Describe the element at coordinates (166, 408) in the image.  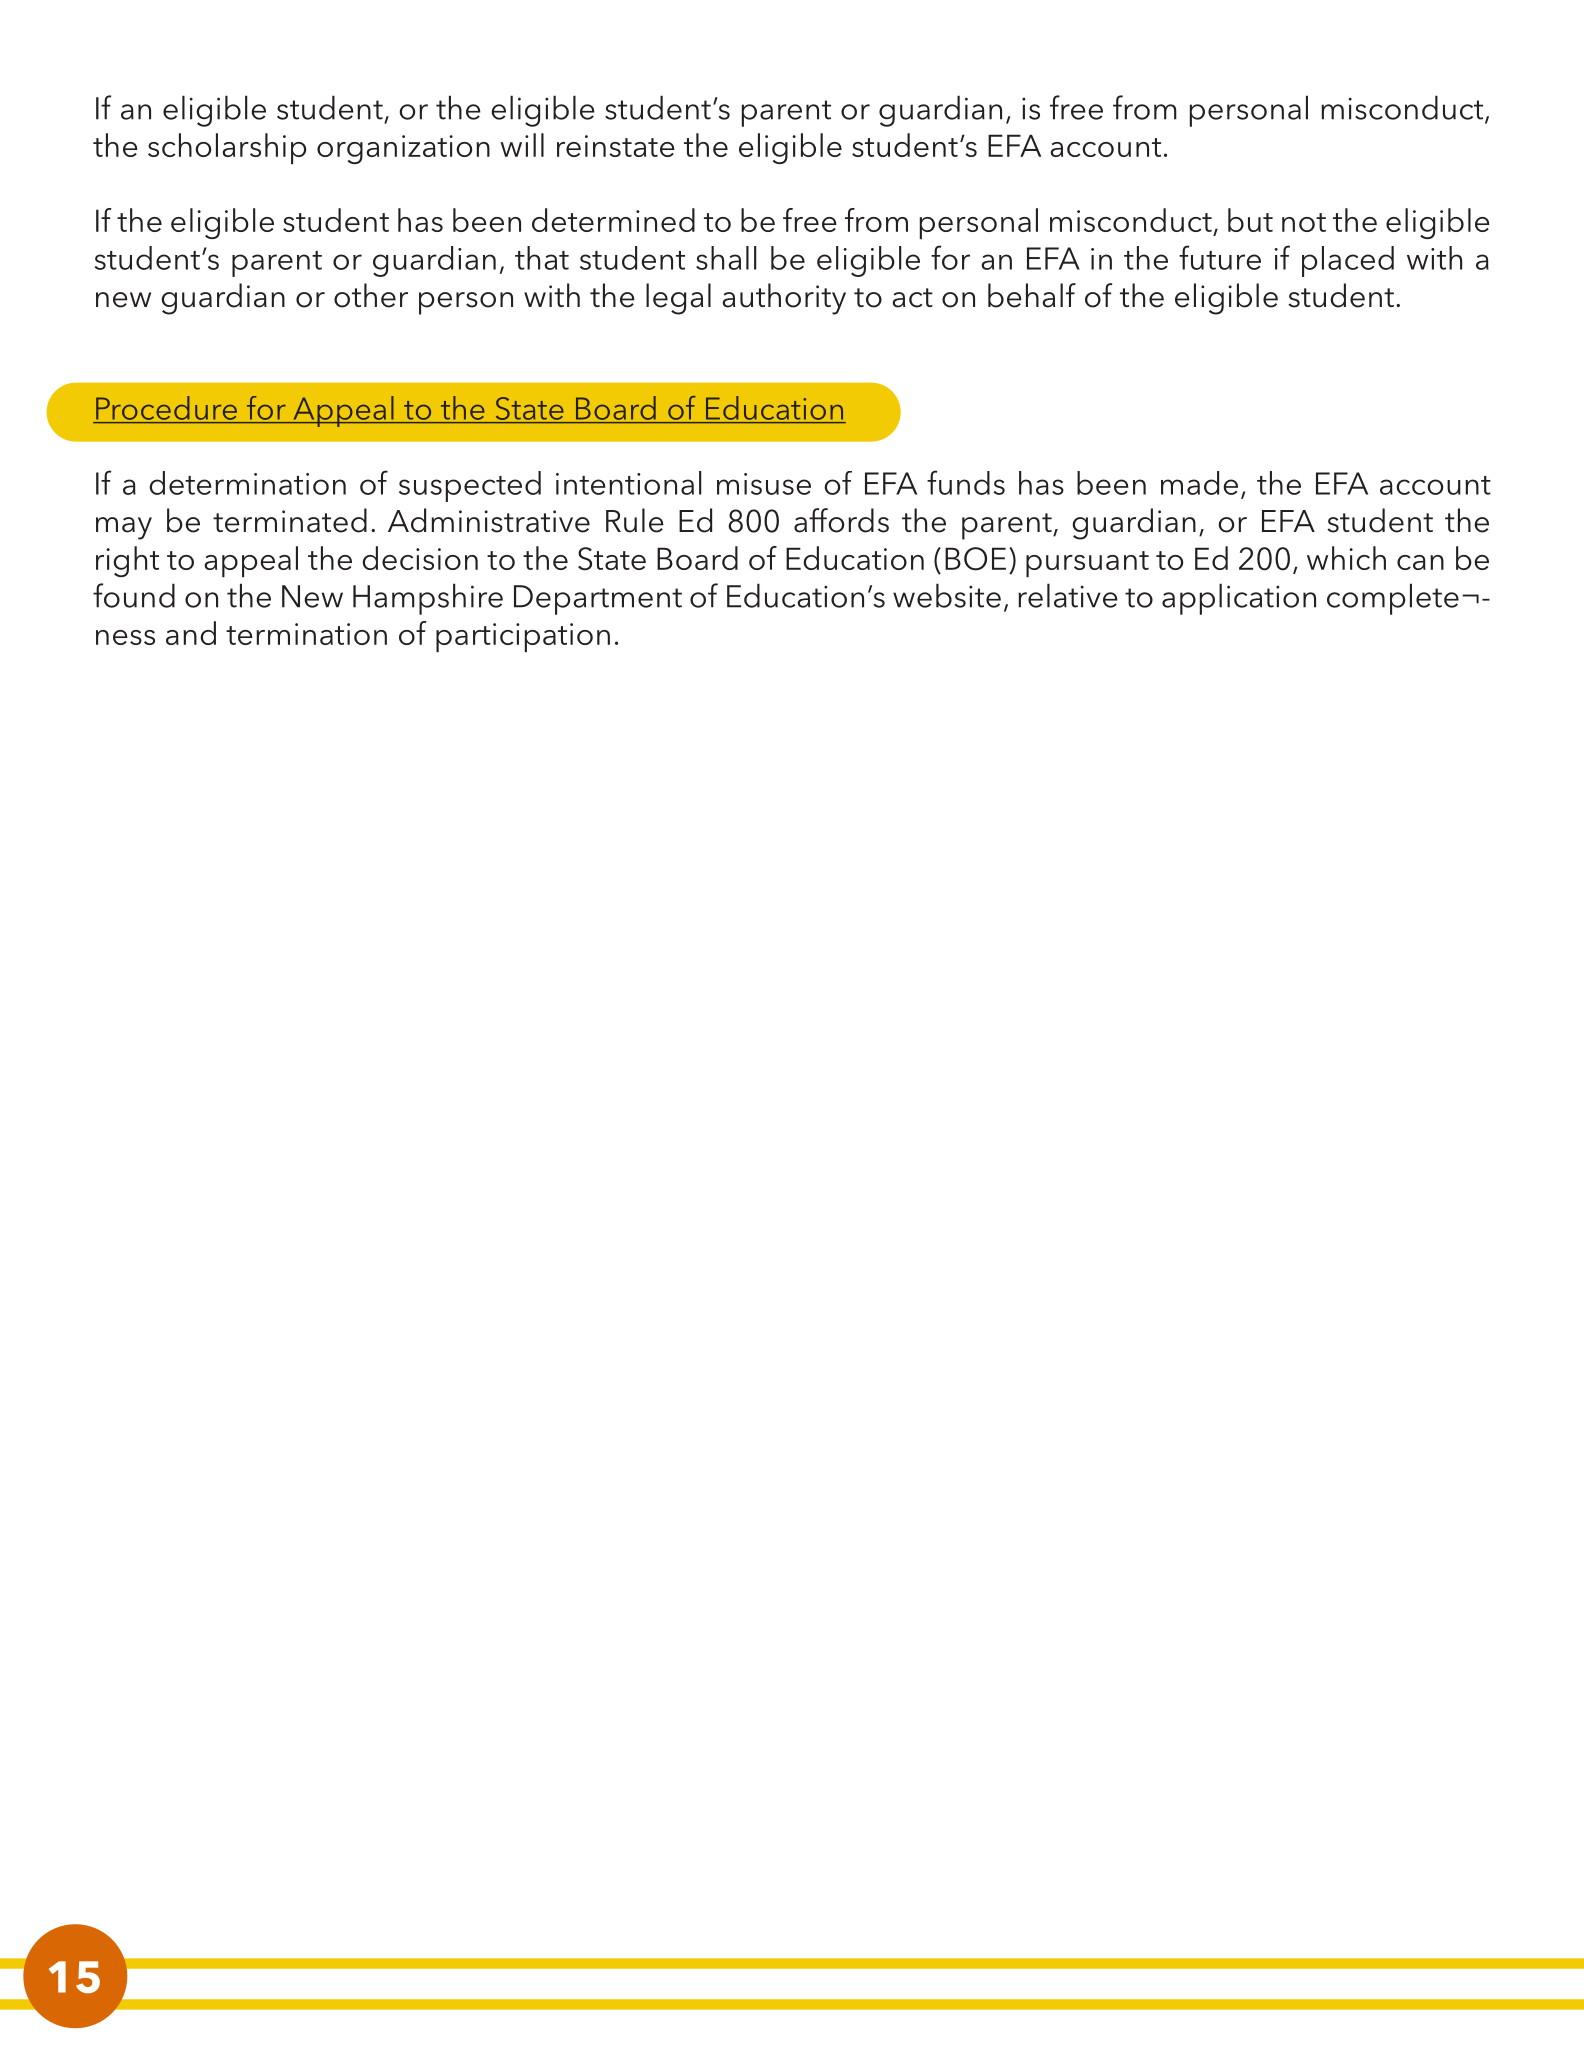
I see `Procedure` at that location.
